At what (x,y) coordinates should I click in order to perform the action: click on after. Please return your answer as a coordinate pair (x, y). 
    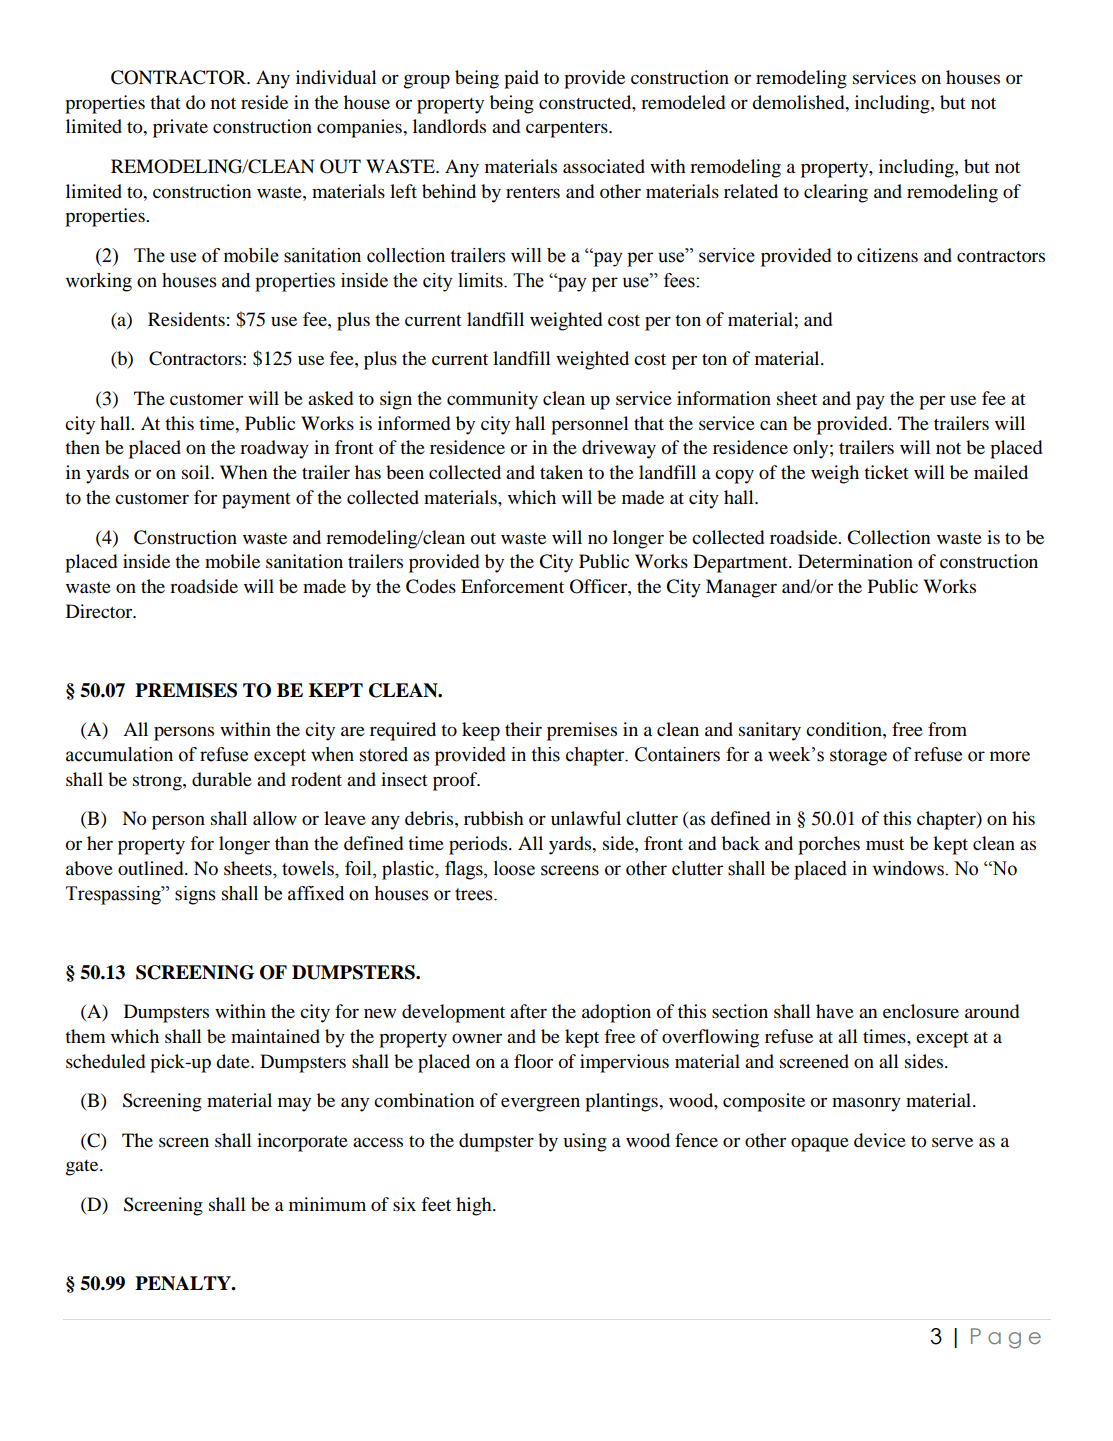
    Looking at the image, I should click on (528, 1011).
